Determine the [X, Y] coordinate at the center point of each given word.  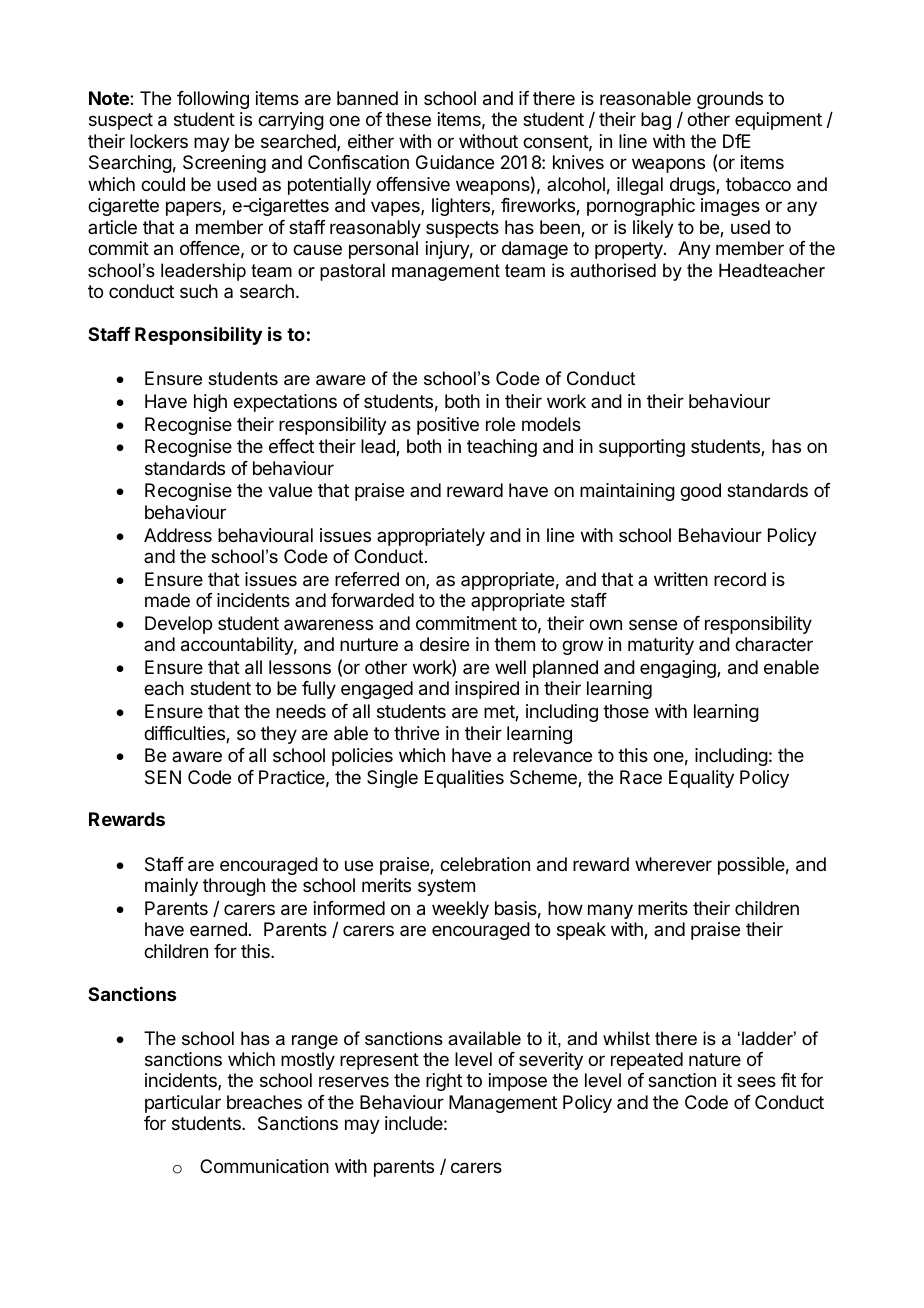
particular [183, 1104]
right [444, 1082]
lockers [159, 141]
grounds [730, 100]
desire [444, 644]
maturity [661, 646]
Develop [178, 625]
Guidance [455, 162]
